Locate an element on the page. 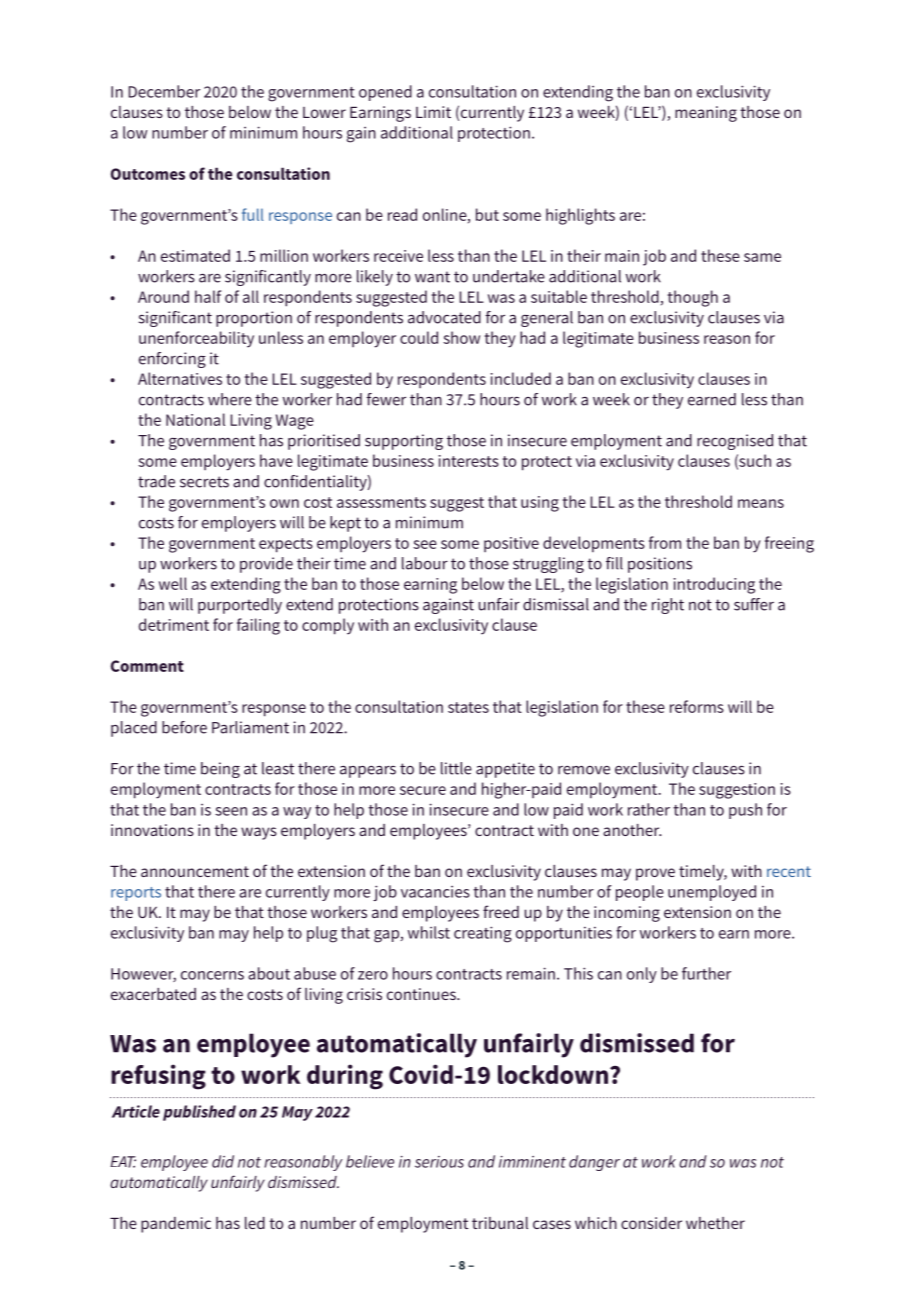  reforms is located at coordinates (697, 706).
